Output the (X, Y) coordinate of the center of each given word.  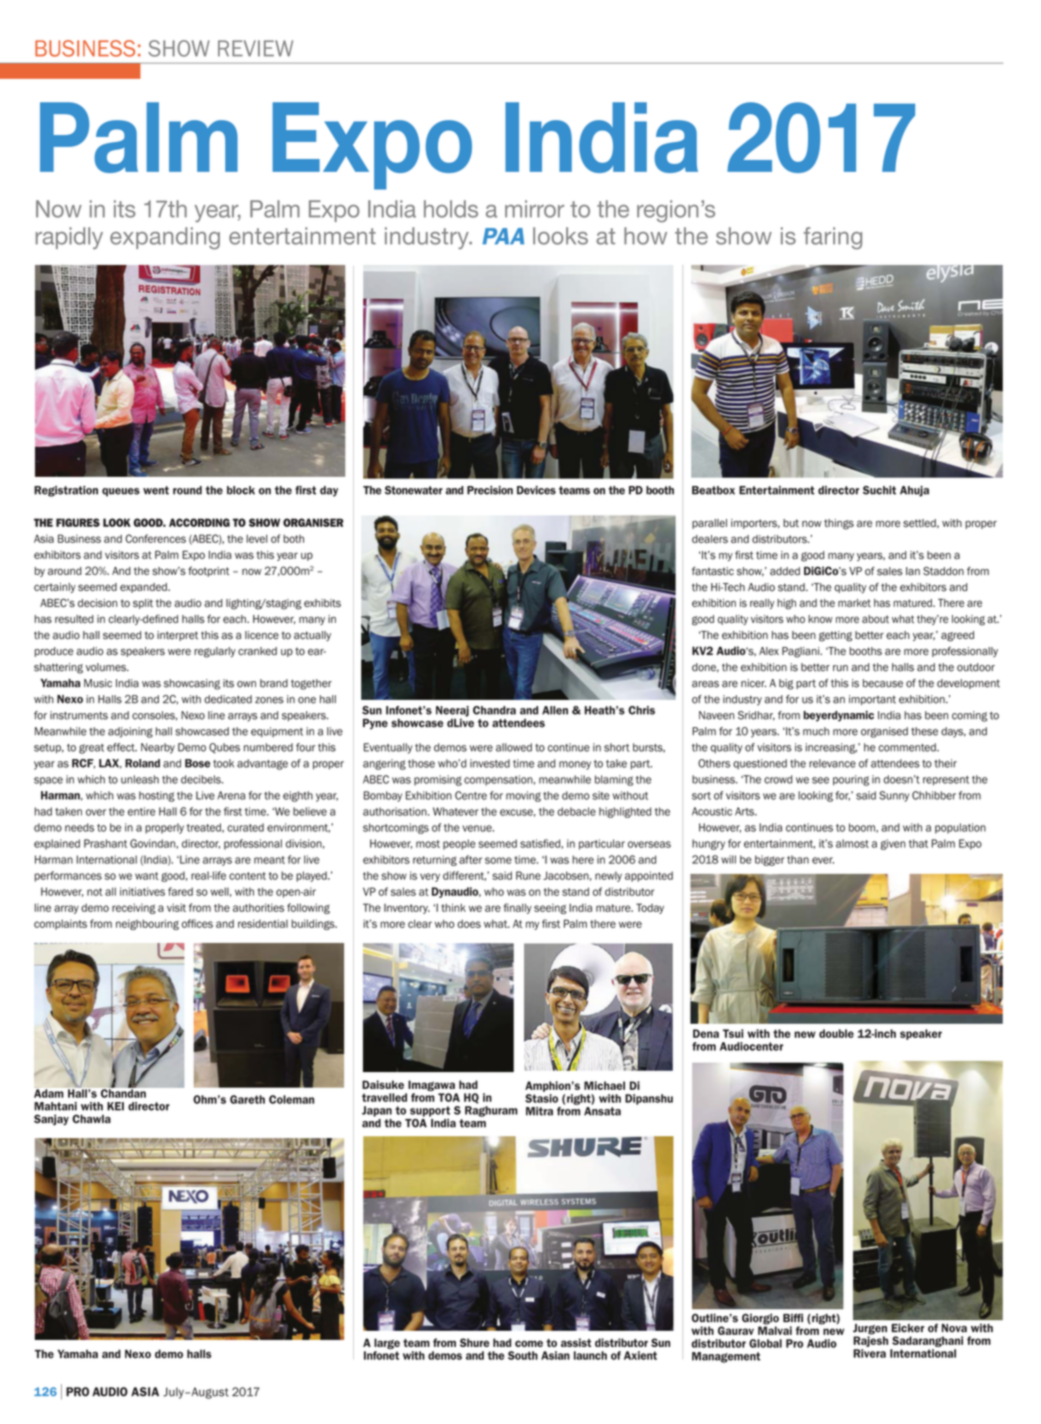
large (387, 1345)
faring (833, 238)
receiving (134, 908)
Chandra (494, 710)
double (836, 1033)
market (854, 603)
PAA (503, 236)
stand (575, 891)
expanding (165, 238)
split (143, 604)
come (529, 1343)
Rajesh (870, 1340)
